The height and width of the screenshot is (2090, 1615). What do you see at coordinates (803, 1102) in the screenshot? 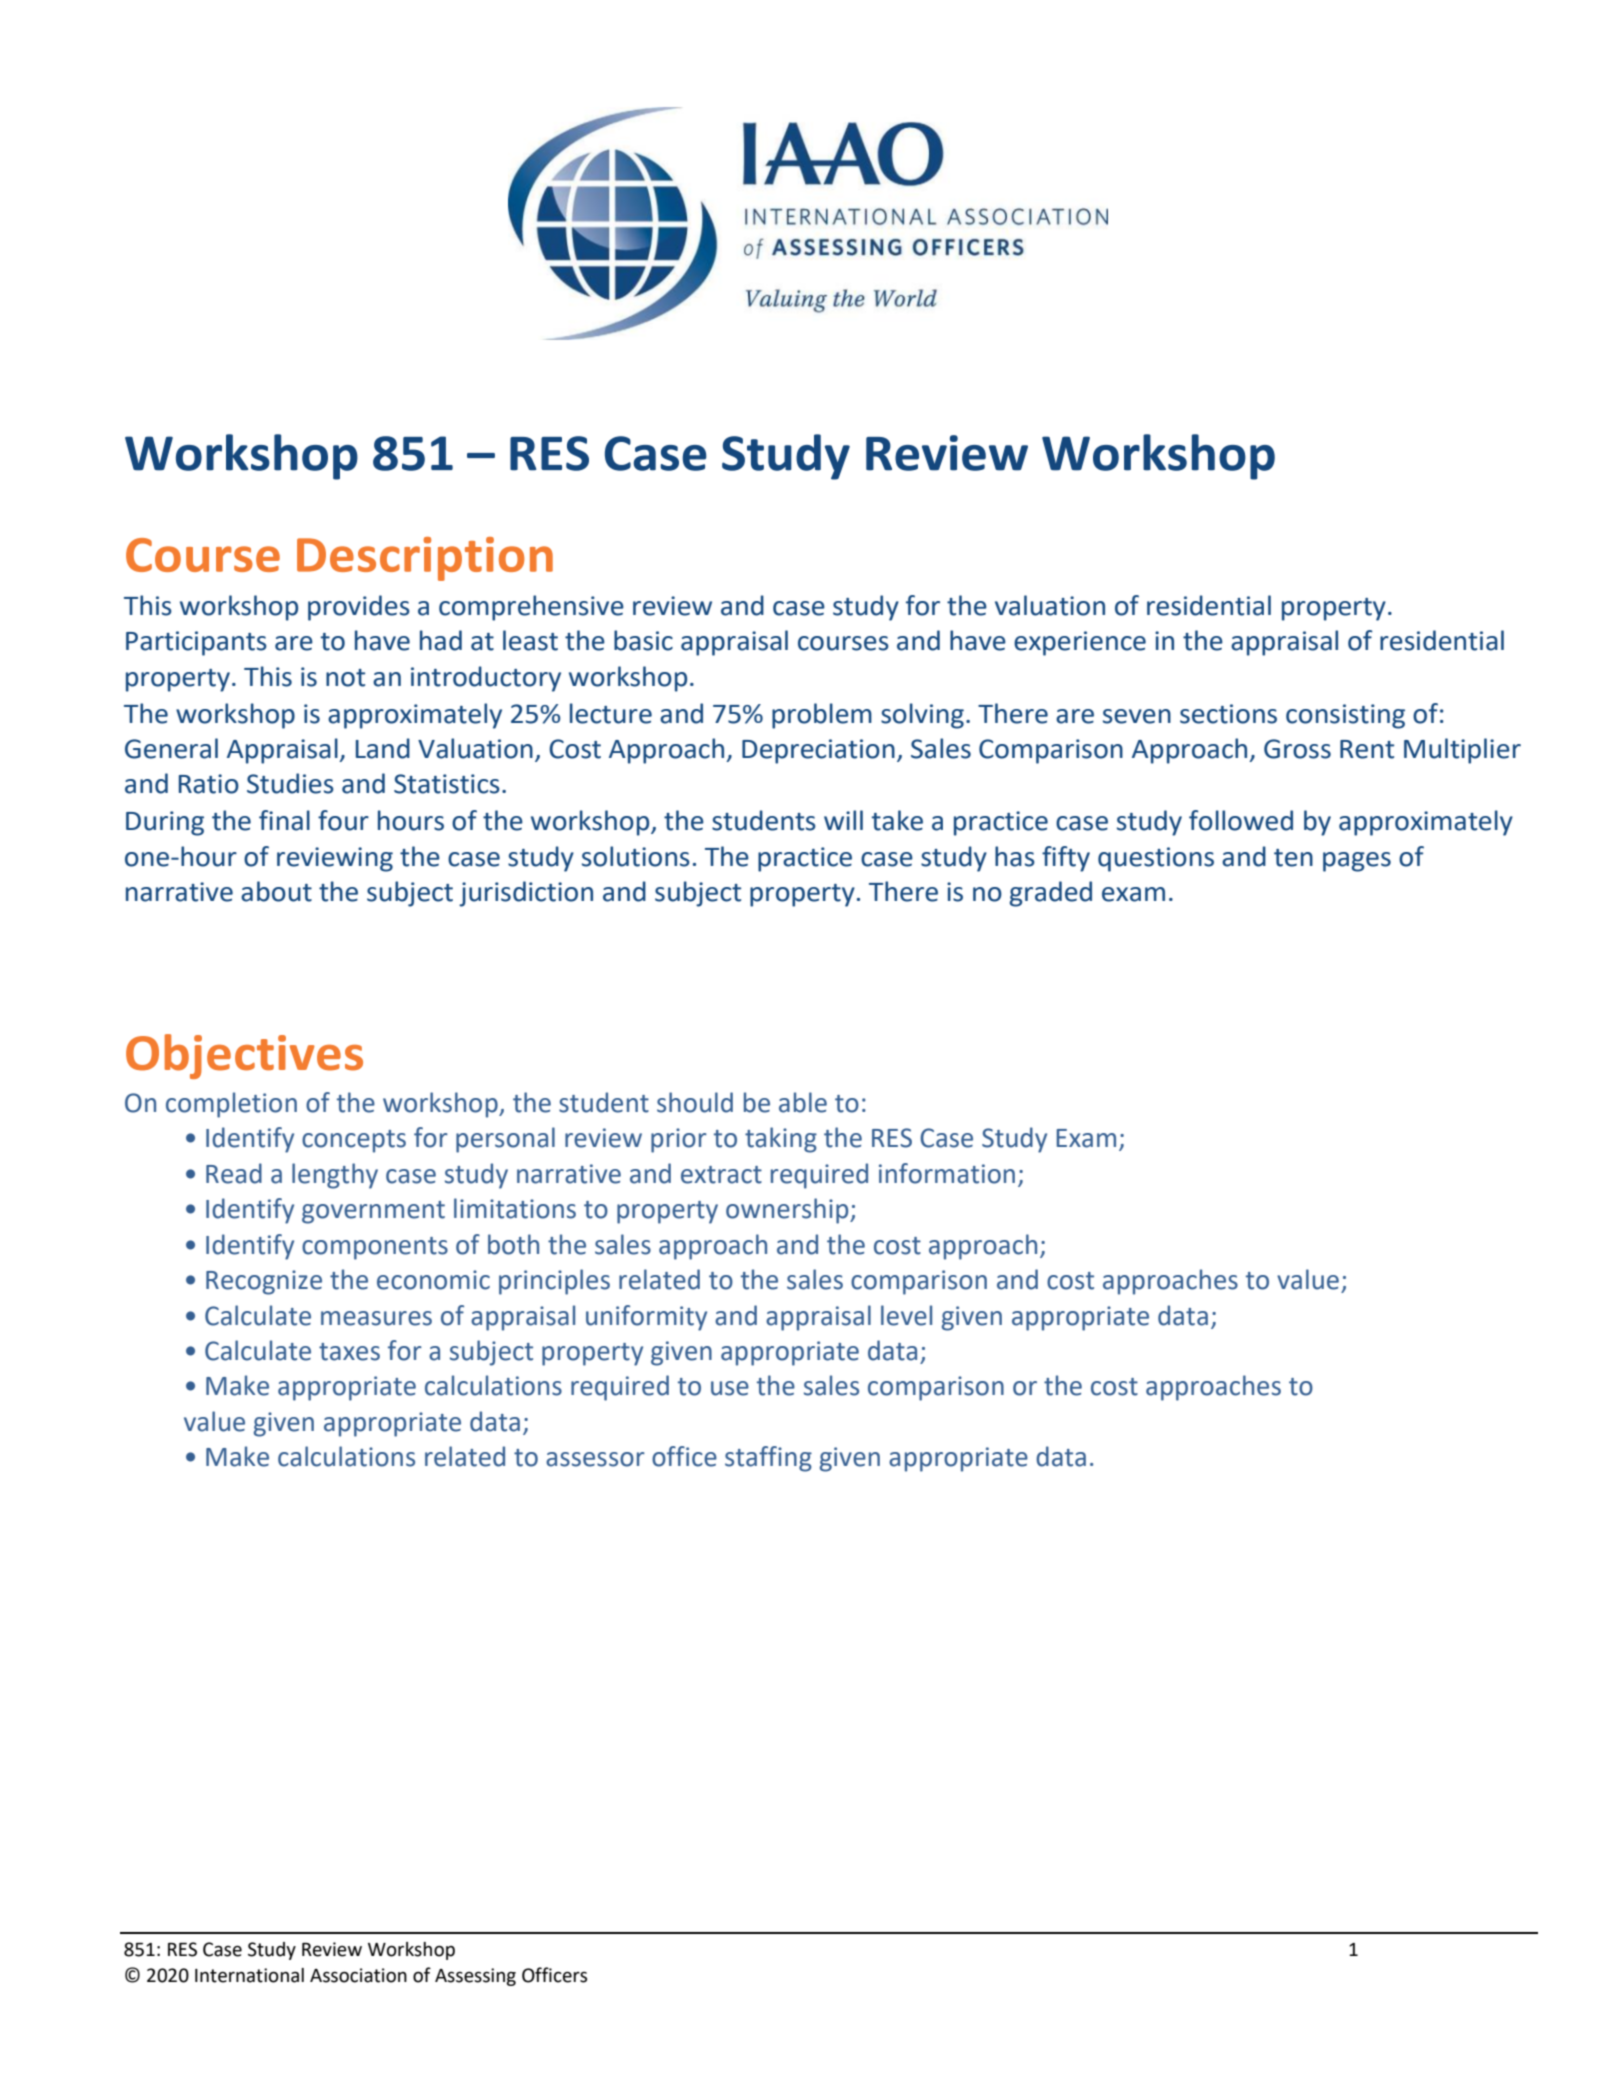
I see `able` at bounding box center [803, 1102].
